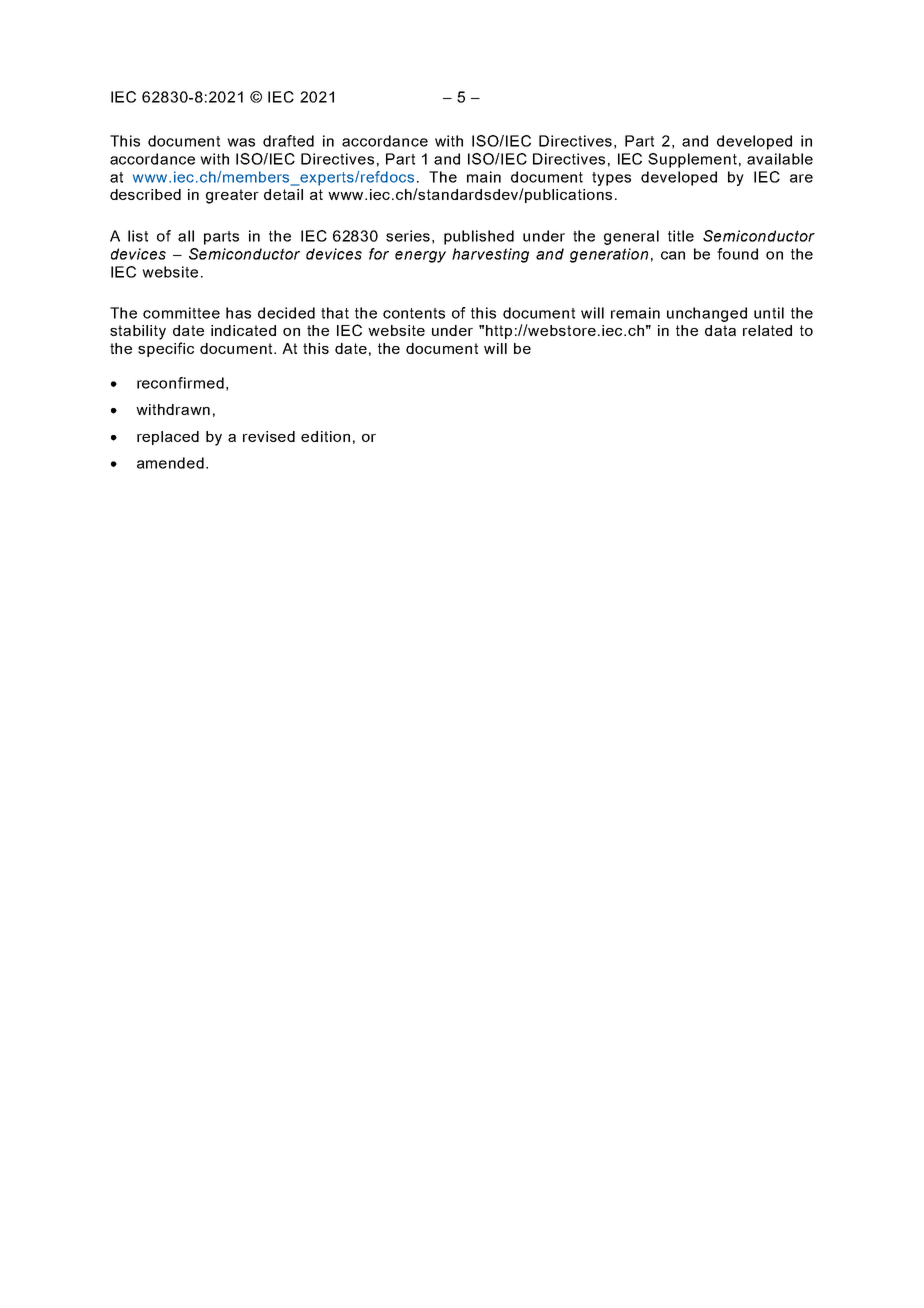  Describe the element at coordinates (707, 314) in the image. I see `unchanged` at that location.
